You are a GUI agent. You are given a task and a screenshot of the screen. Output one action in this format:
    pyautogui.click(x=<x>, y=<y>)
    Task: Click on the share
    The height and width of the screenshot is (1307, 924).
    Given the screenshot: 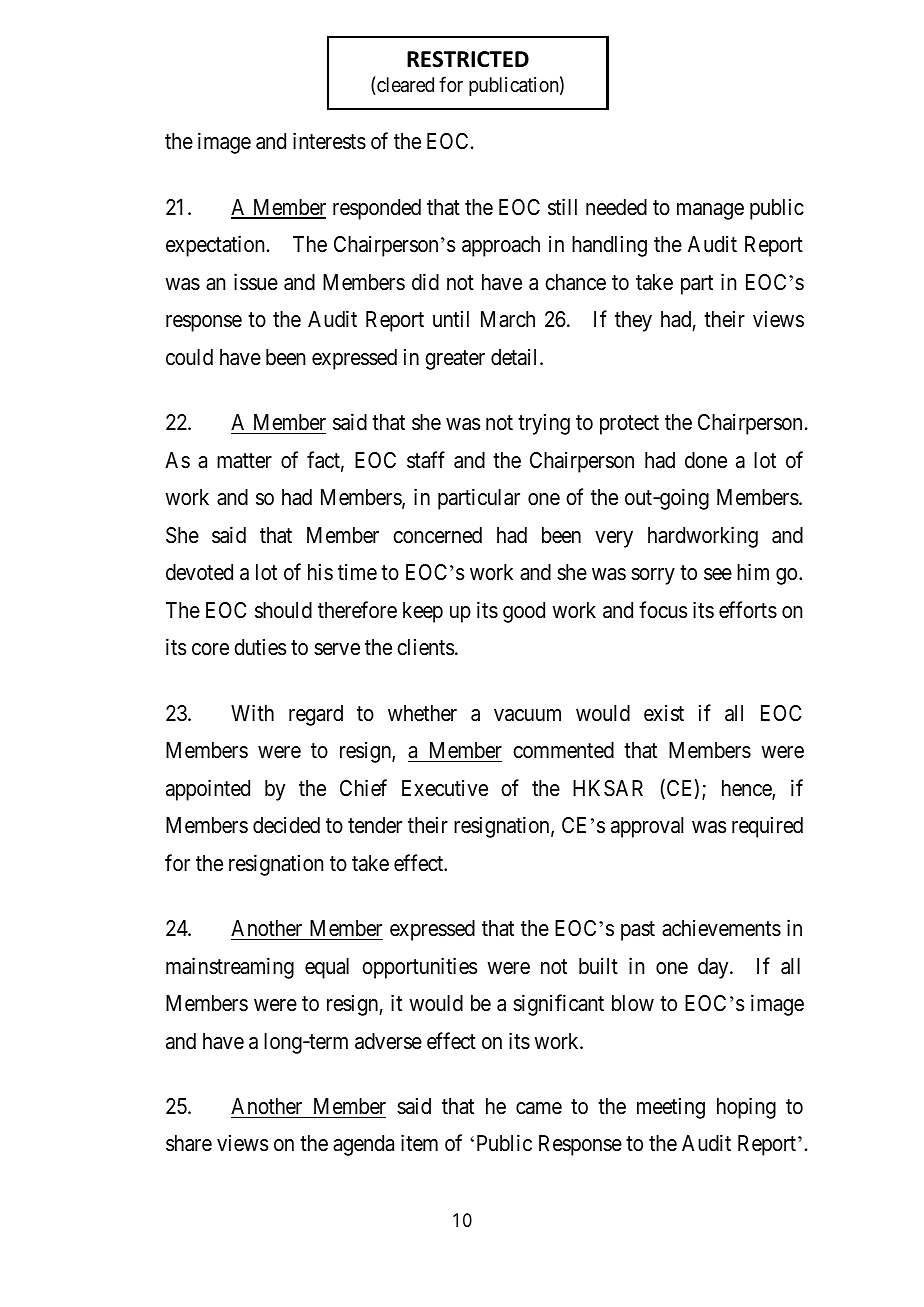 What is the action you would take?
    pyautogui.click(x=189, y=1143)
